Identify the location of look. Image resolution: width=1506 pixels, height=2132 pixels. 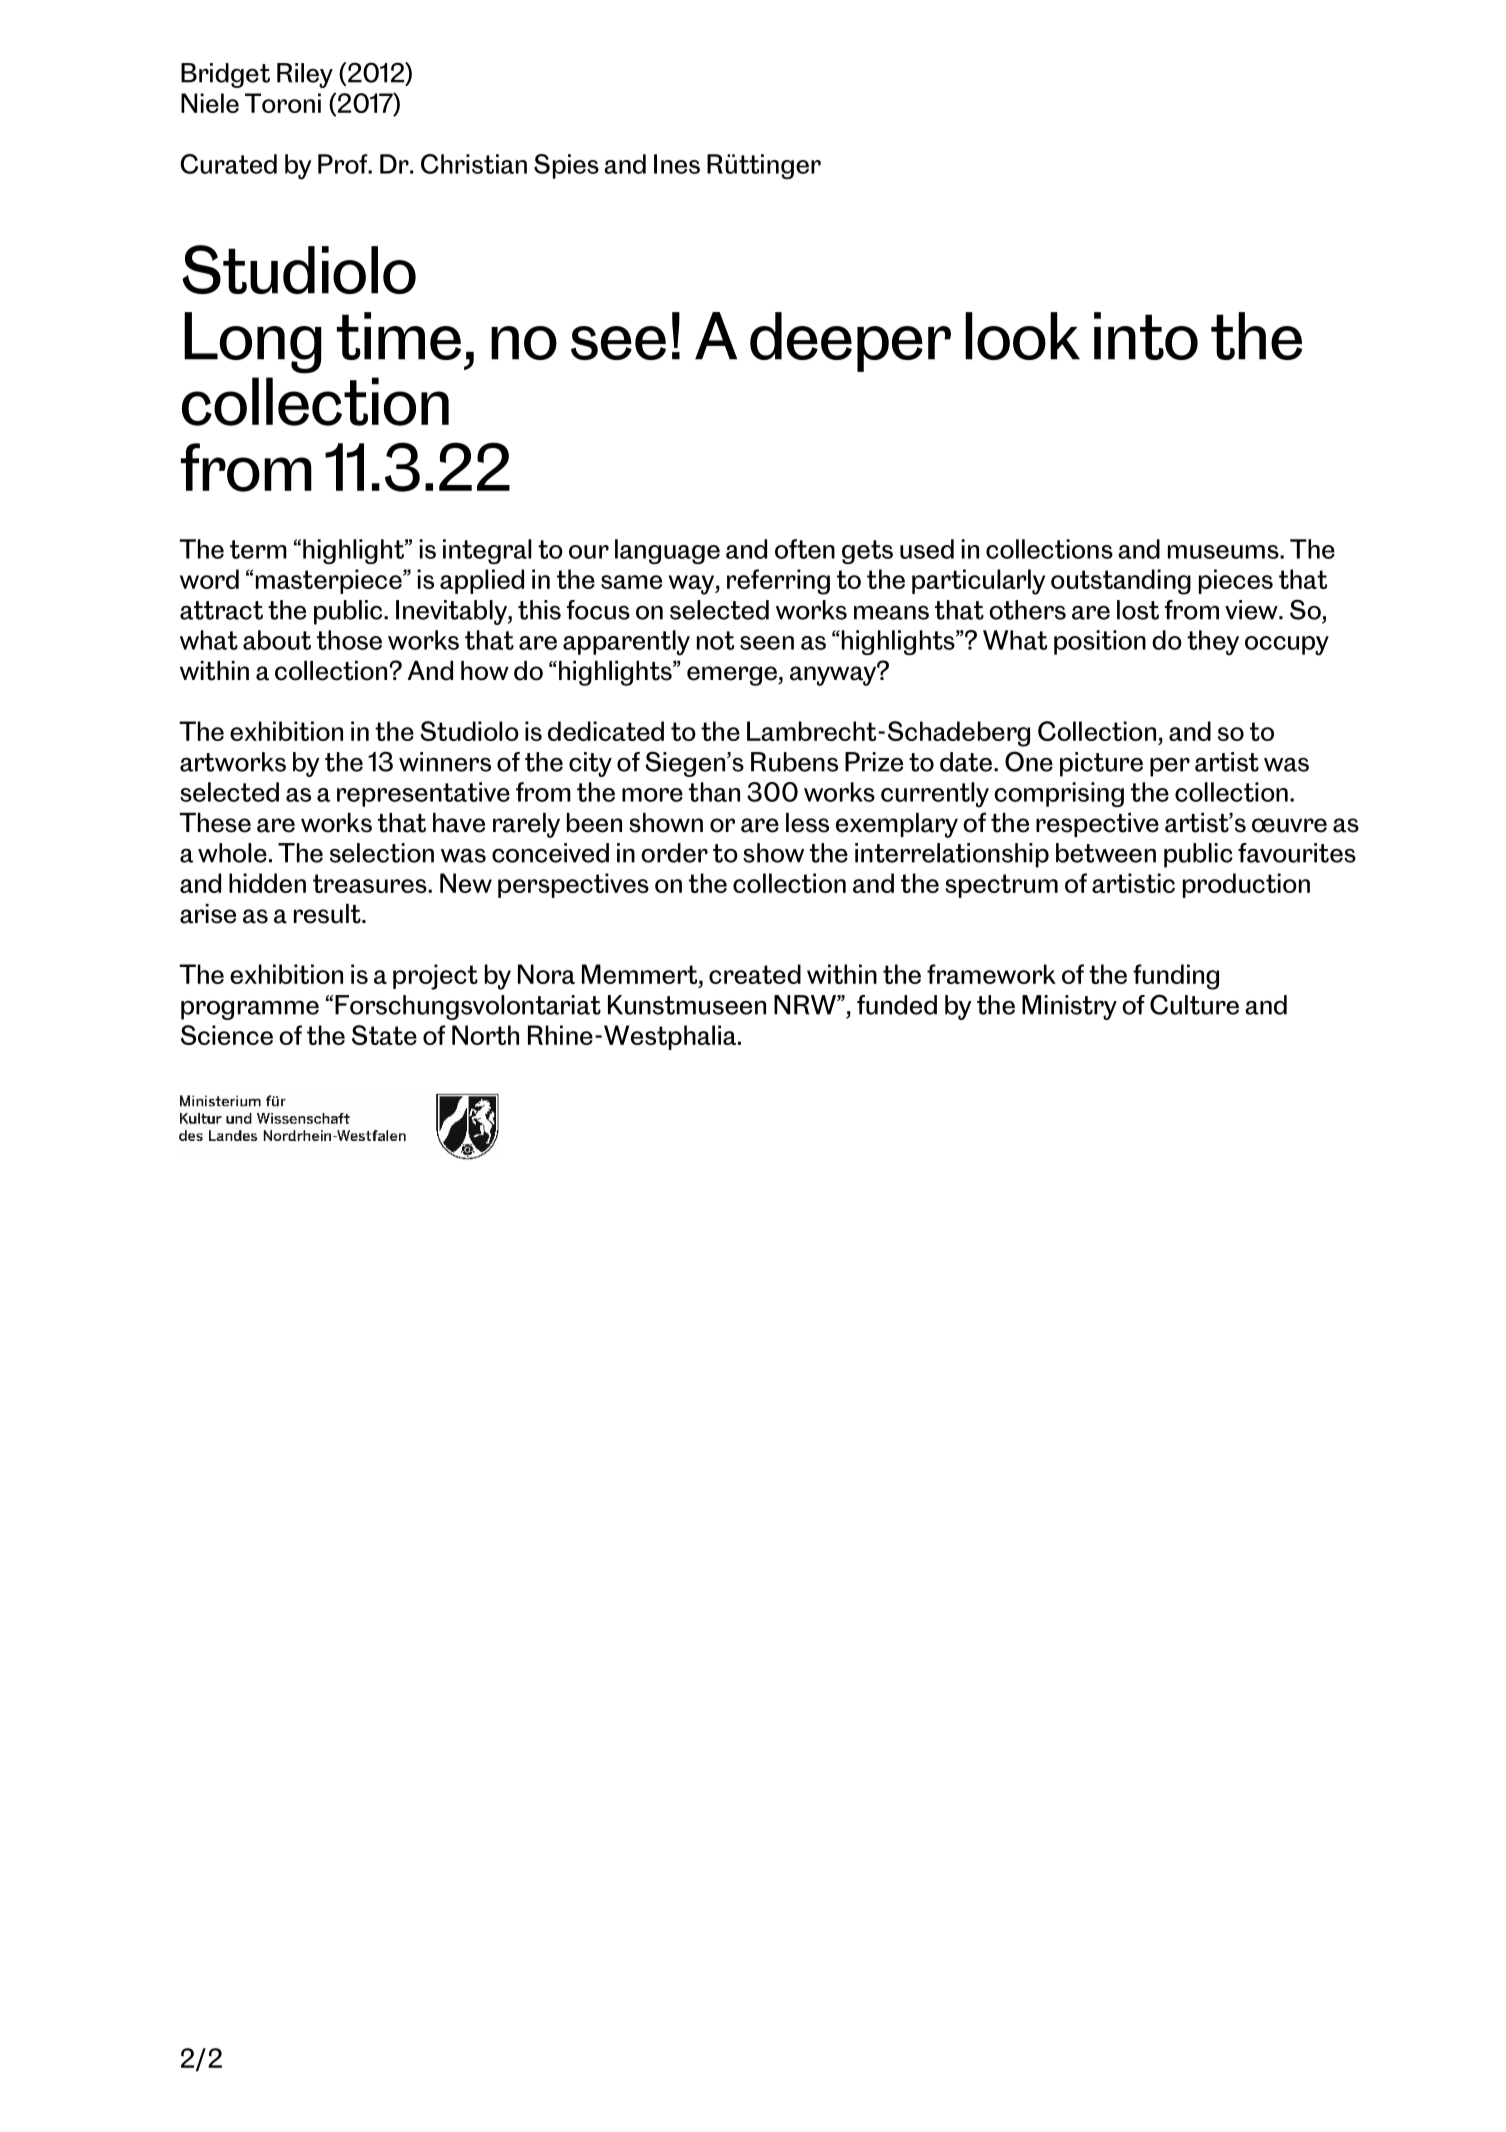
(1022, 336).
